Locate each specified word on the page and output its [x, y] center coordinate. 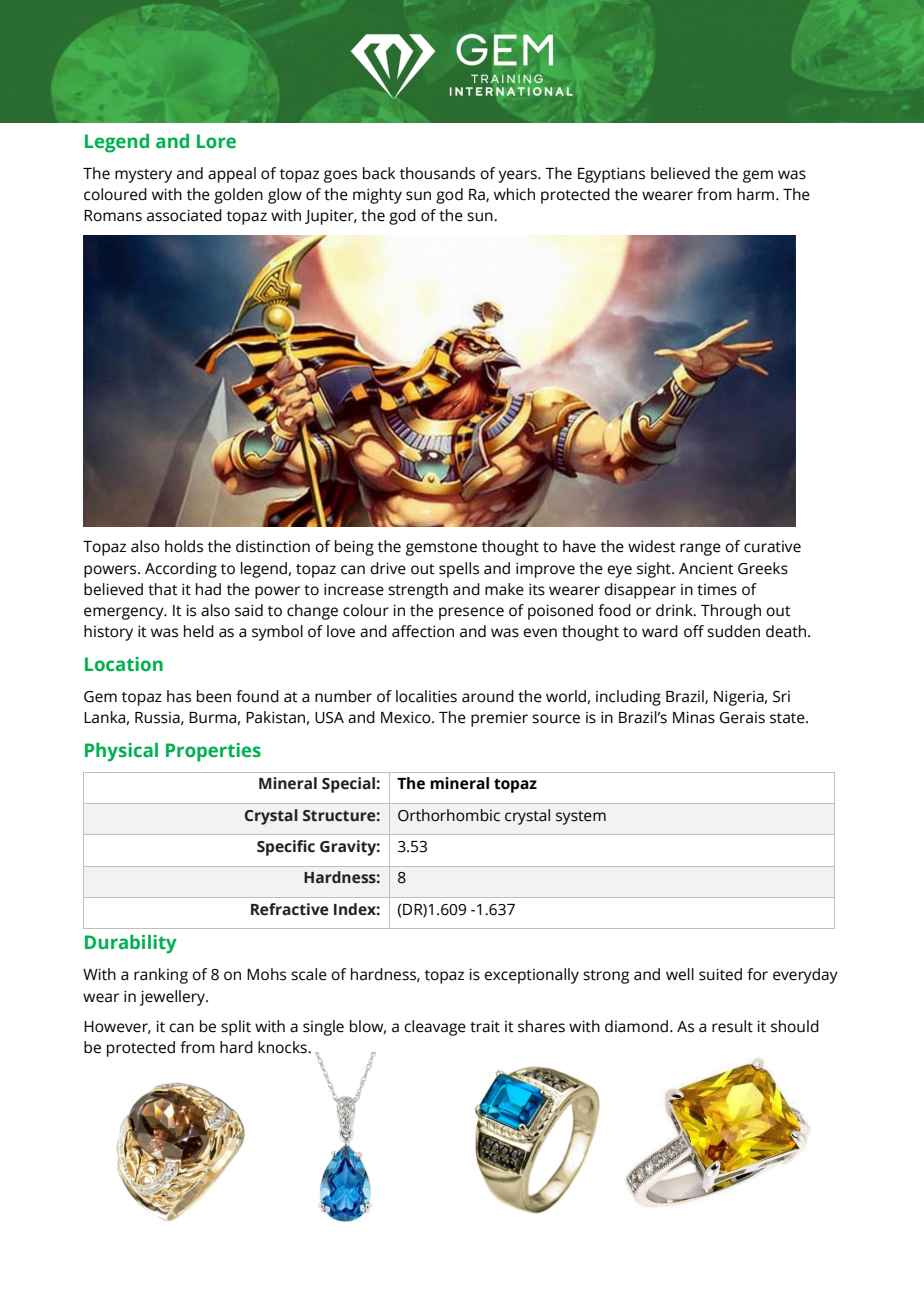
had [208, 589]
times [717, 590]
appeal [232, 175]
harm [757, 194]
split [236, 1028]
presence [471, 613]
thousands [437, 173]
